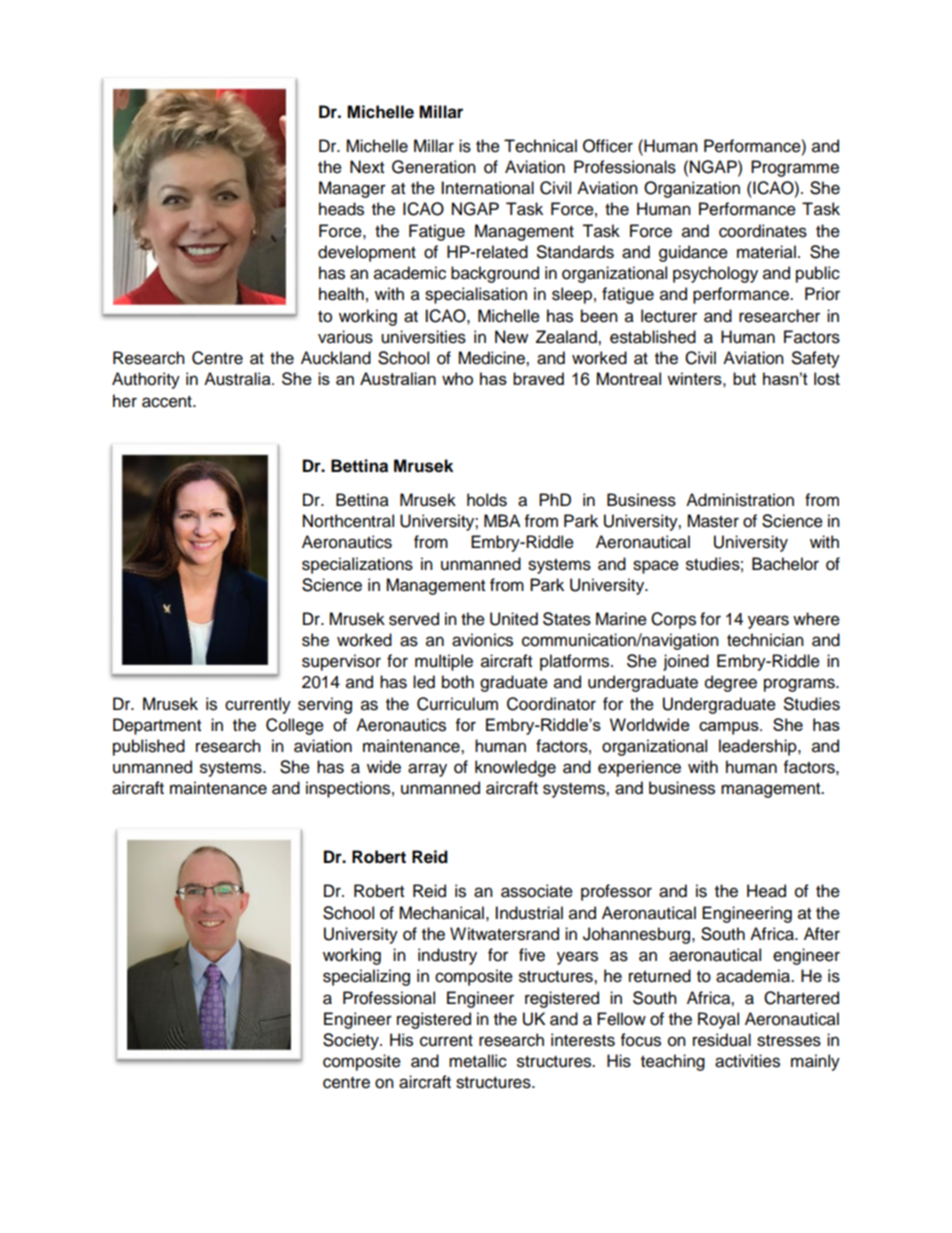 This screenshot has width=952, height=1233. What do you see at coordinates (722, 1040) in the screenshot?
I see `residual` at bounding box center [722, 1040].
